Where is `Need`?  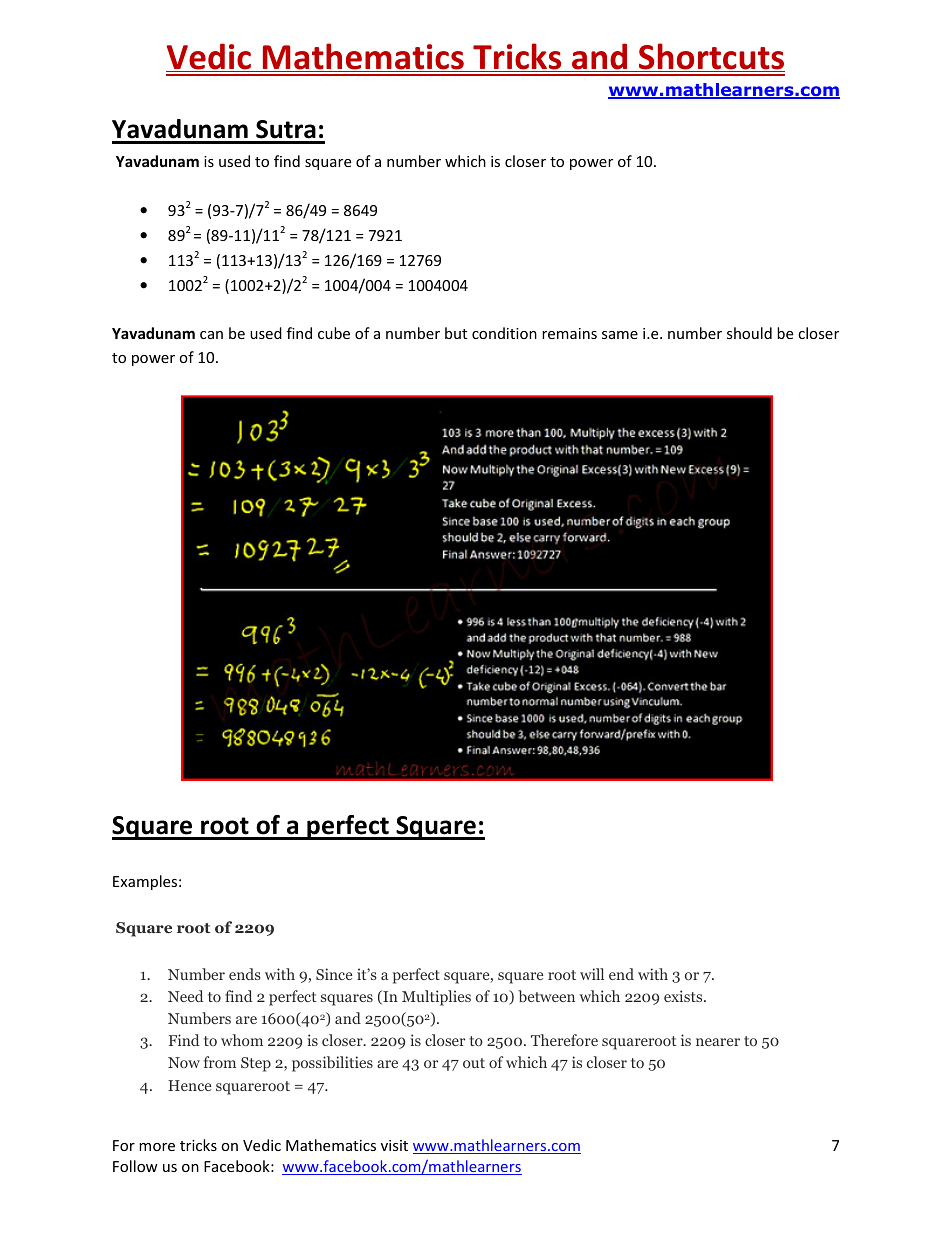
Need is located at coordinates (185, 996).
